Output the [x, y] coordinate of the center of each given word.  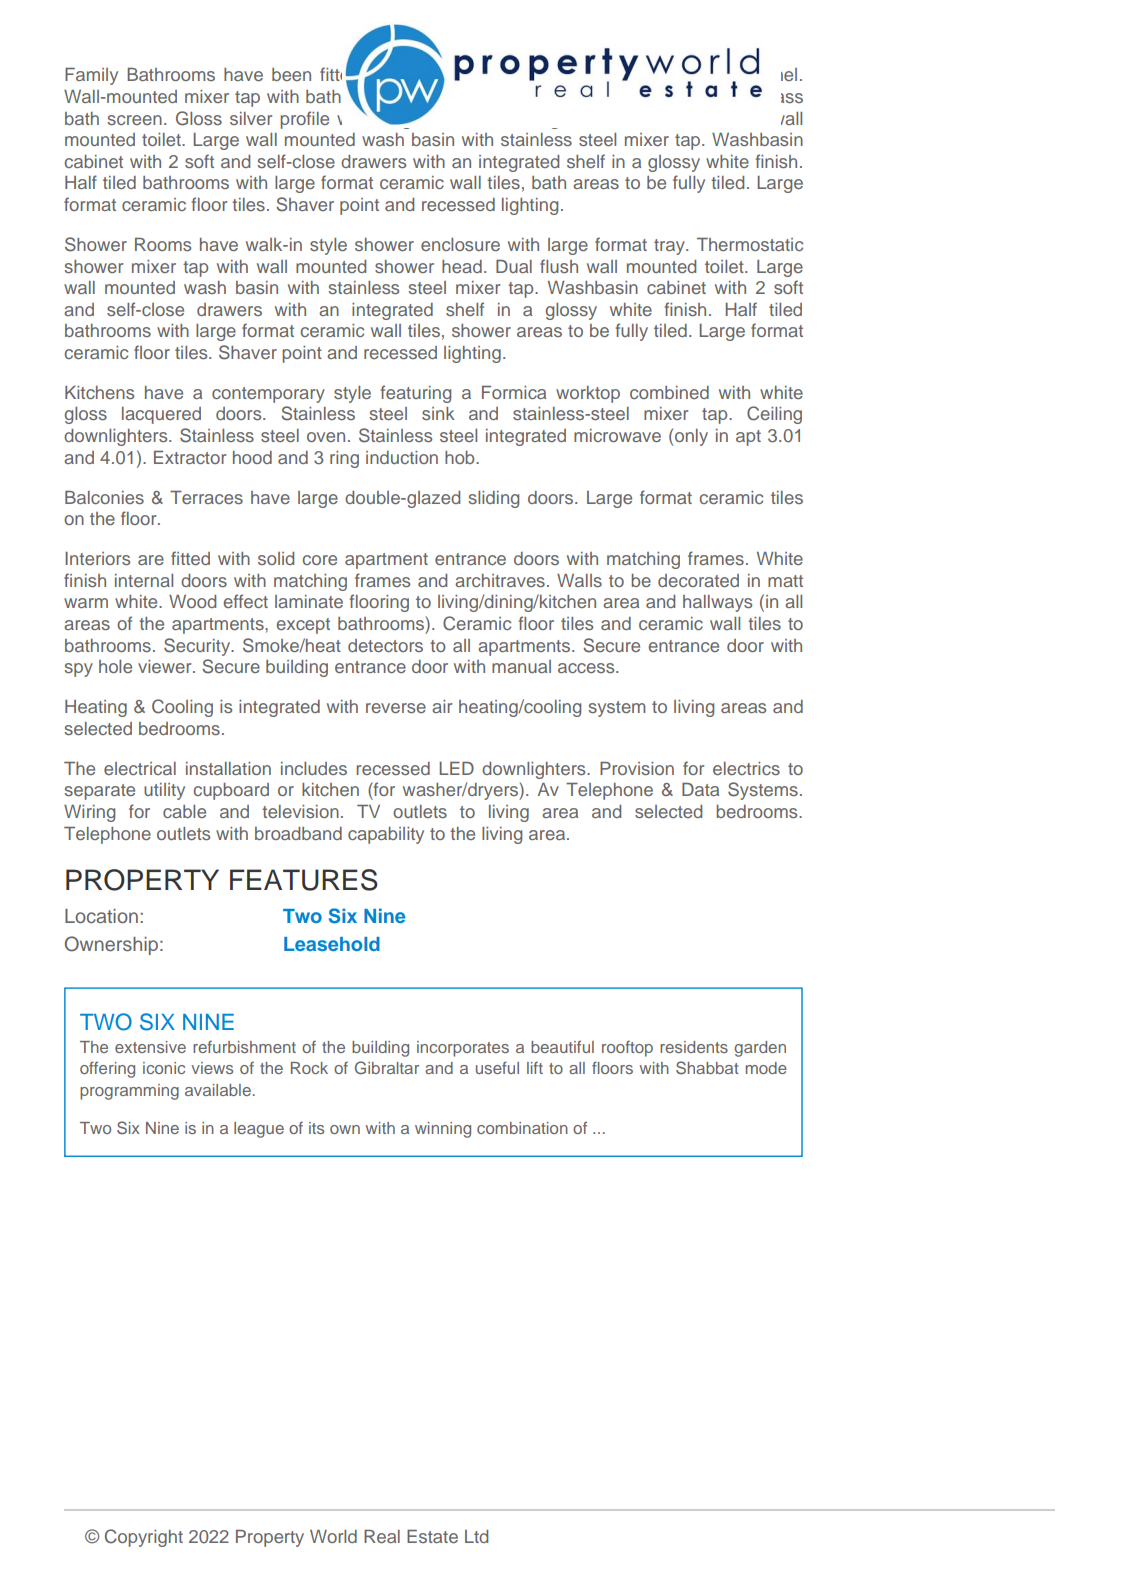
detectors [385, 645]
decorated [698, 580]
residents [694, 1047]
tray [670, 247]
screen [134, 120]
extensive [150, 1047]
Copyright [144, 1538]
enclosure [460, 244]
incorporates [463, 1049]
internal [144, 580]
